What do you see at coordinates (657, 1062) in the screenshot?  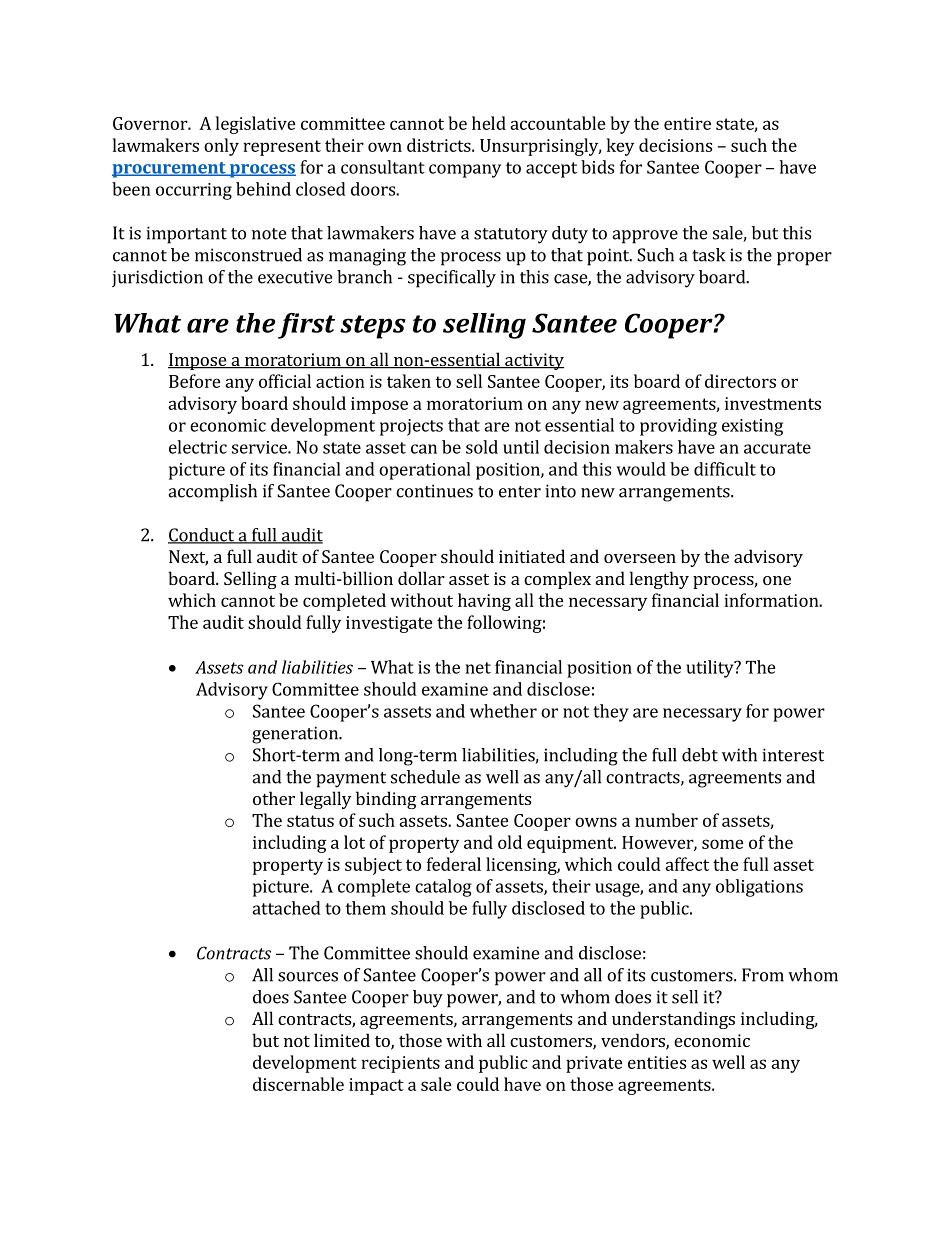 I see `entities` at bounding box center [657, 1062].
